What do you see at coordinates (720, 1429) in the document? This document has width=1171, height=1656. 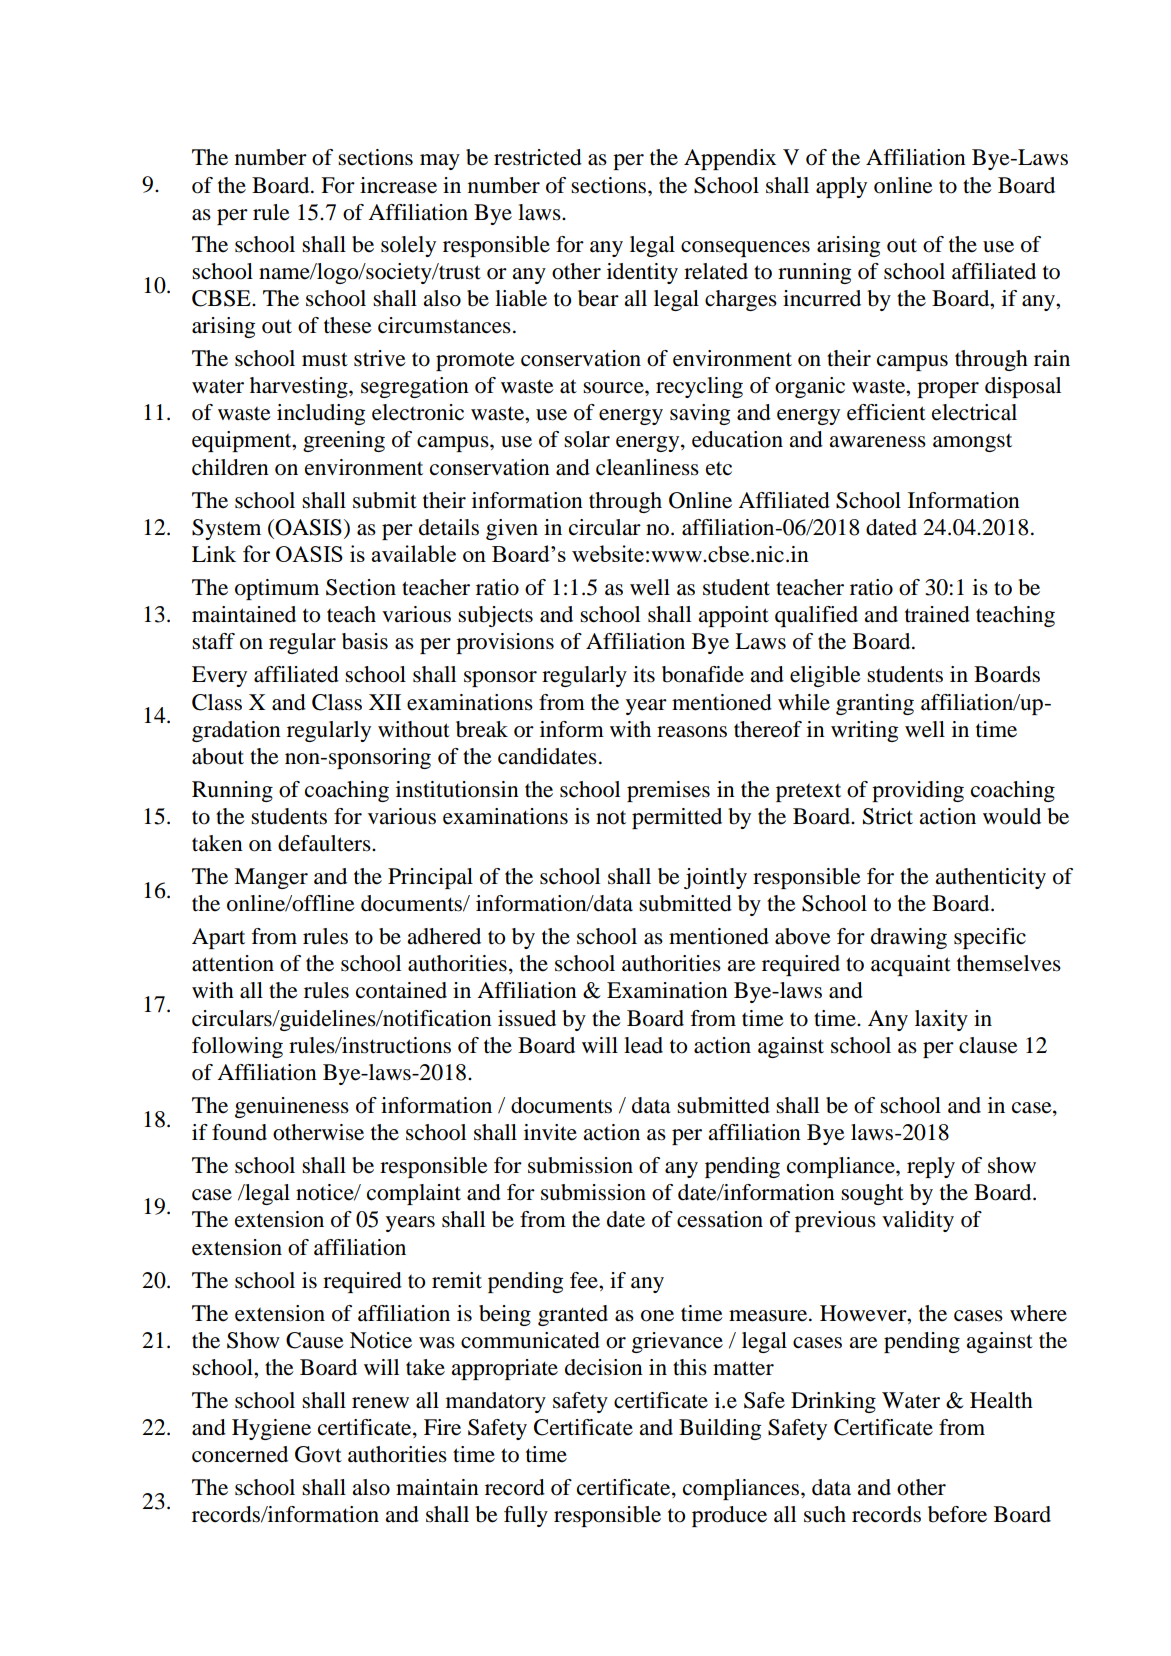 I see `Building` at bounding box center [720, 1429].
